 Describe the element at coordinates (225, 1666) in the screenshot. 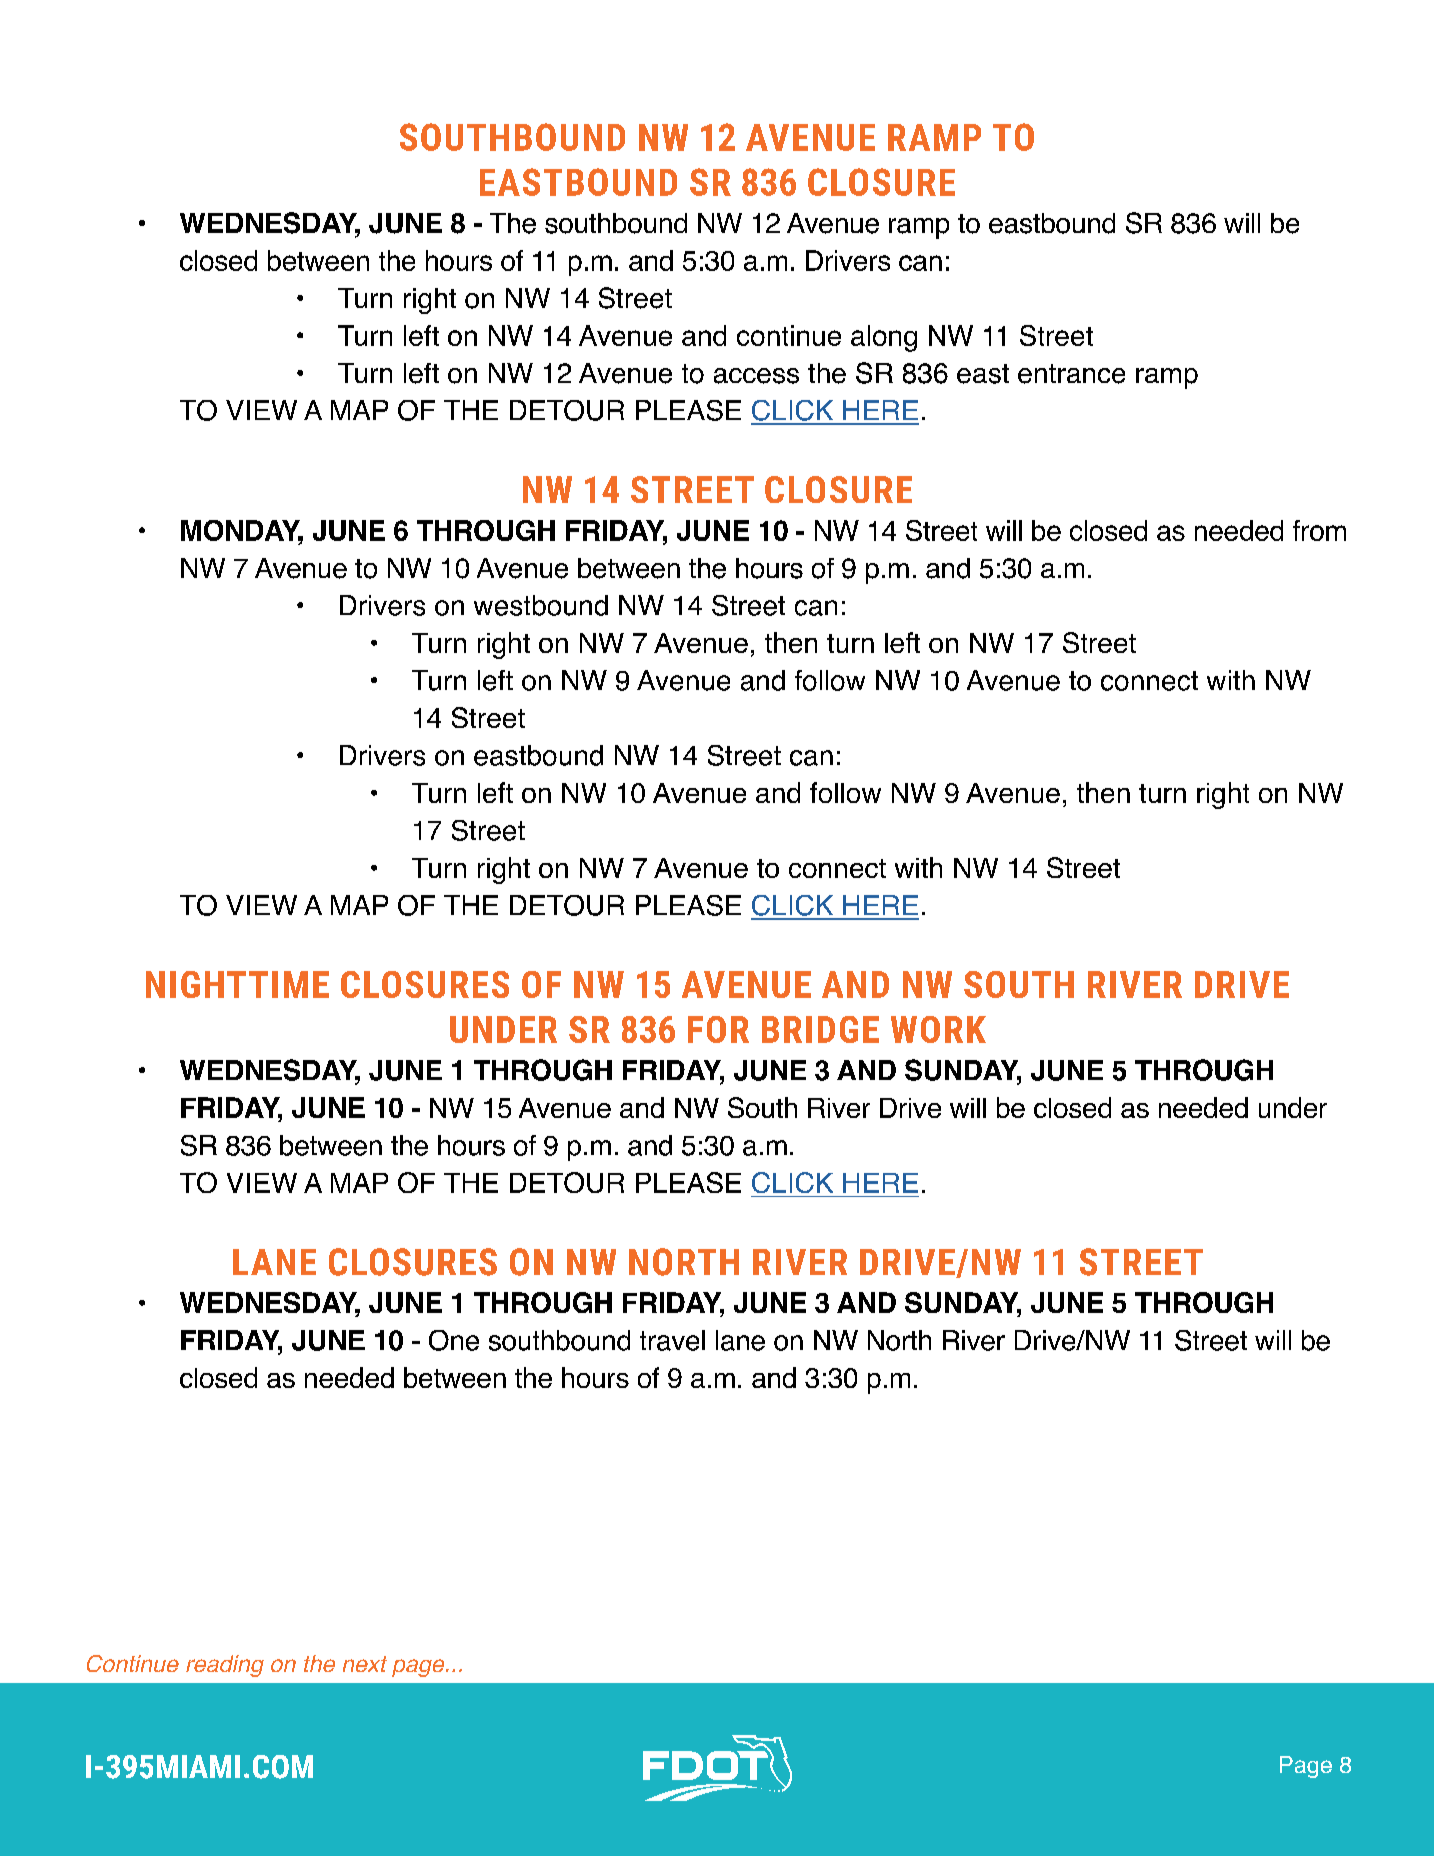

I see `reading` at that location.
